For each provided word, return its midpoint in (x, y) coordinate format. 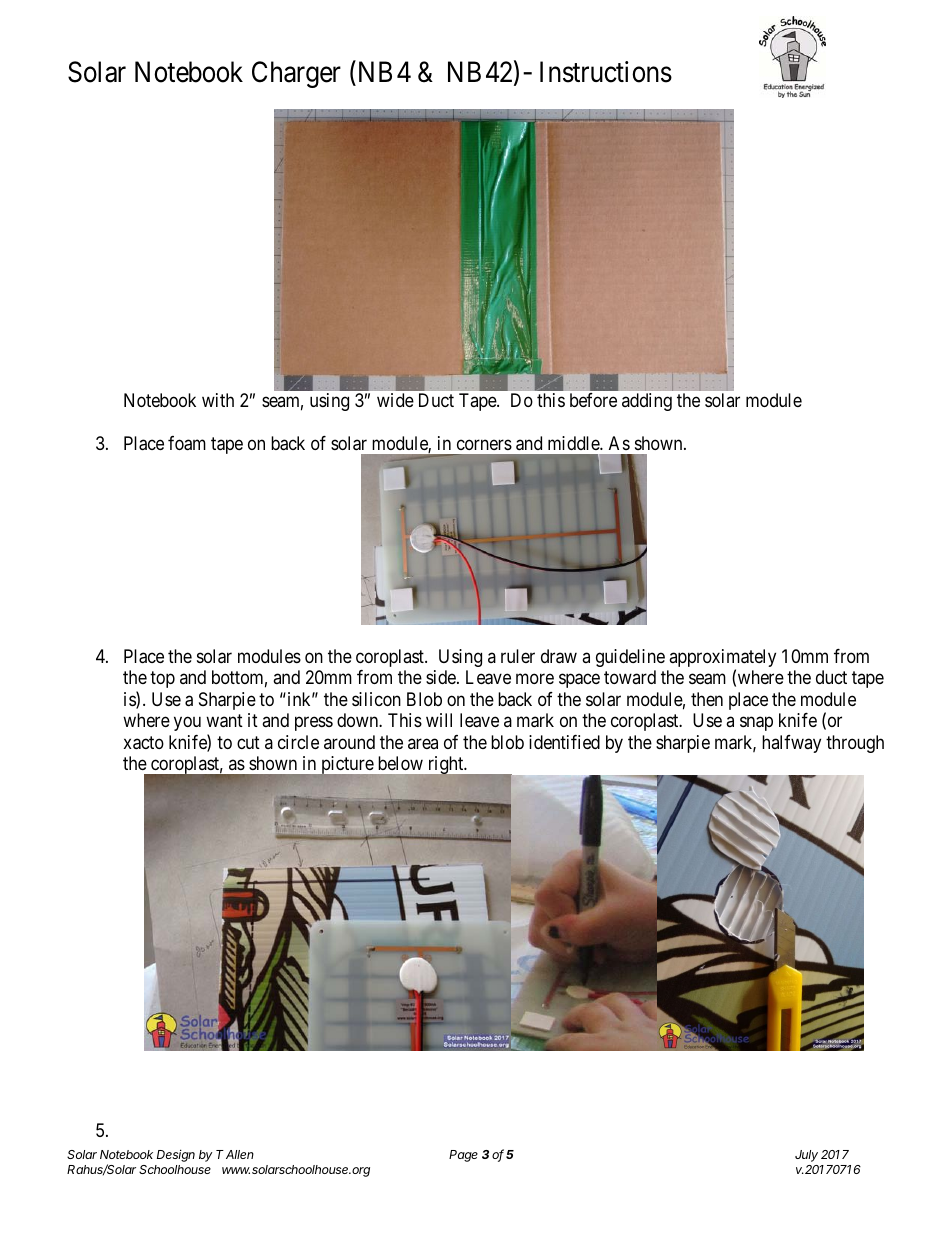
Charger (296, 74)
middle (574, 443)
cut (248, 742)
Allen (240, 1154)
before (593, 400)
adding (647, 402)
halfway (791, 744)
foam (187, 443)
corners (484, 444)
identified (564, 742)
